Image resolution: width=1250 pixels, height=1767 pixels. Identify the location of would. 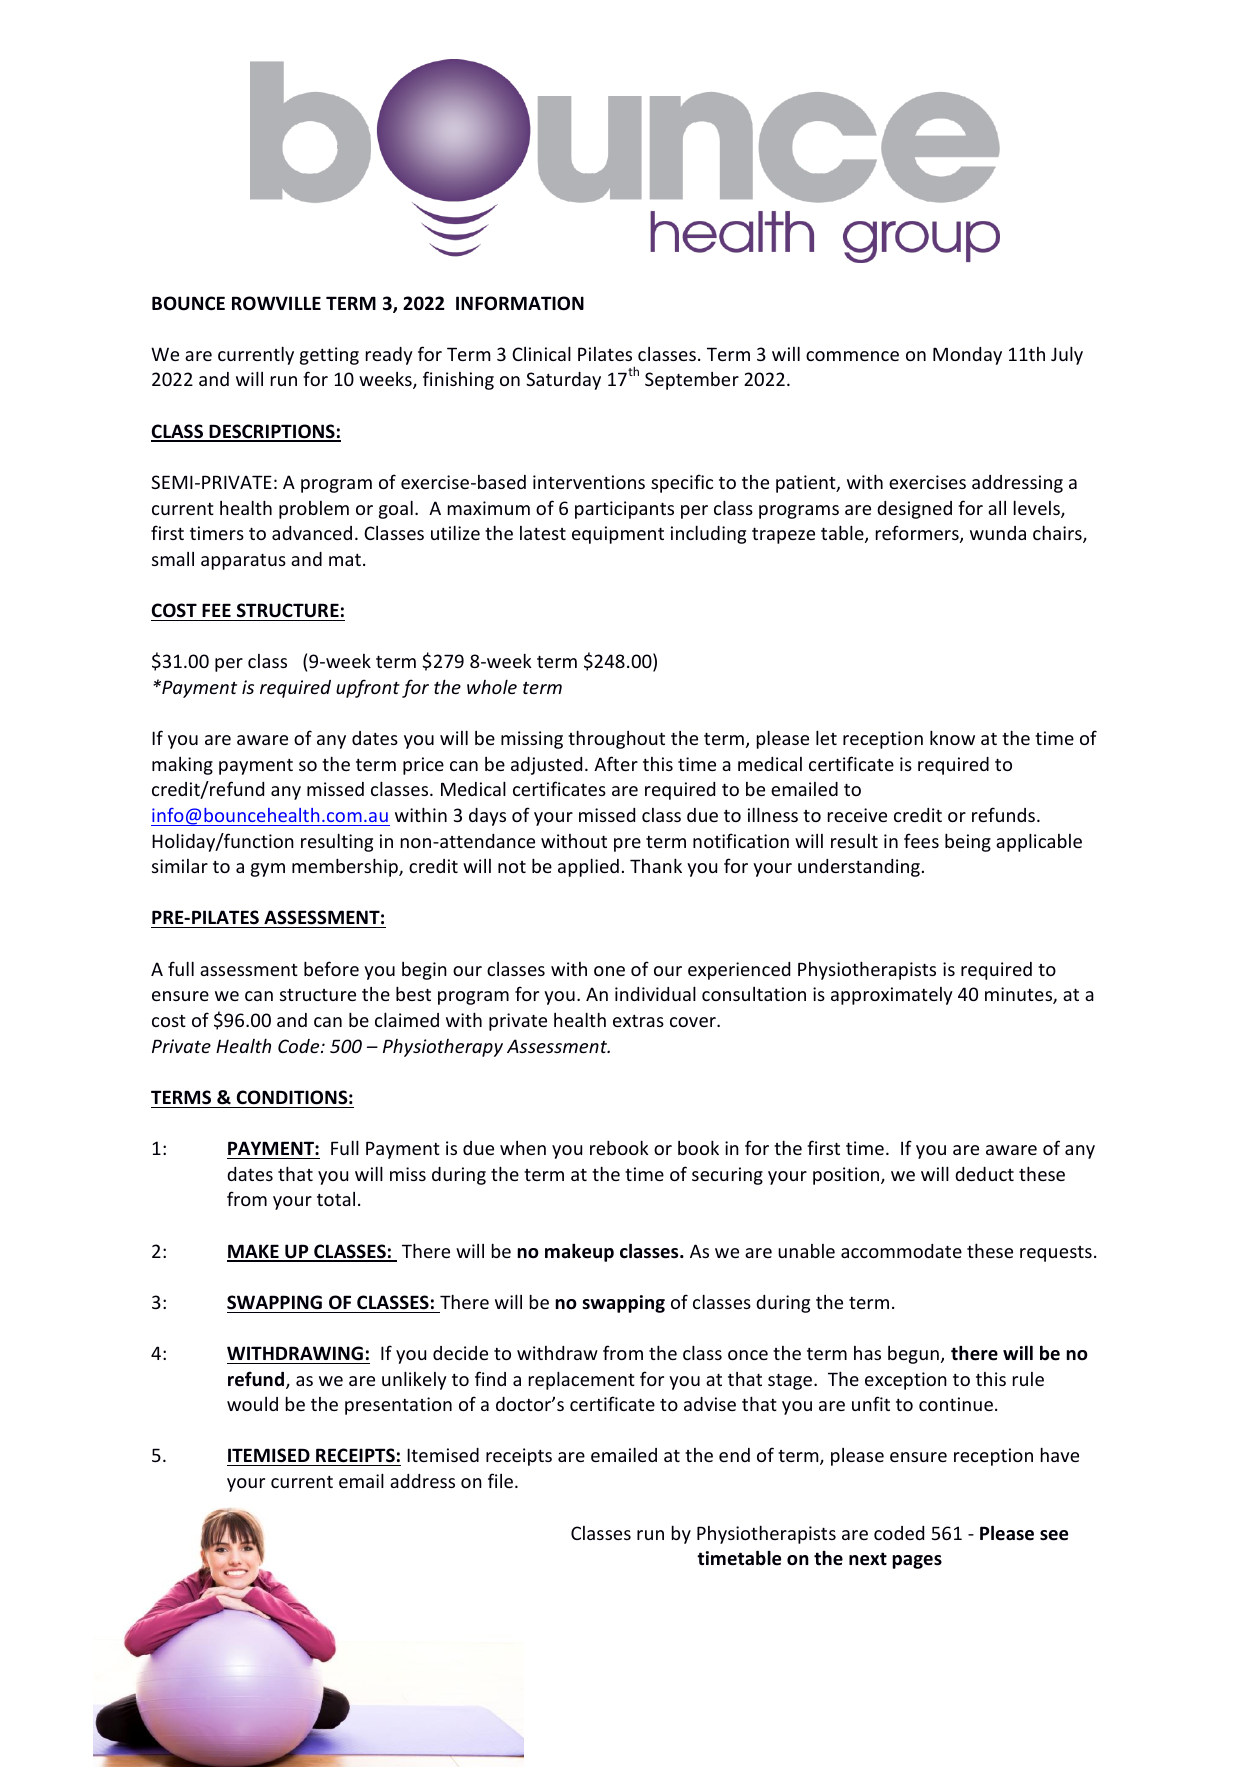
(252, 1404).
